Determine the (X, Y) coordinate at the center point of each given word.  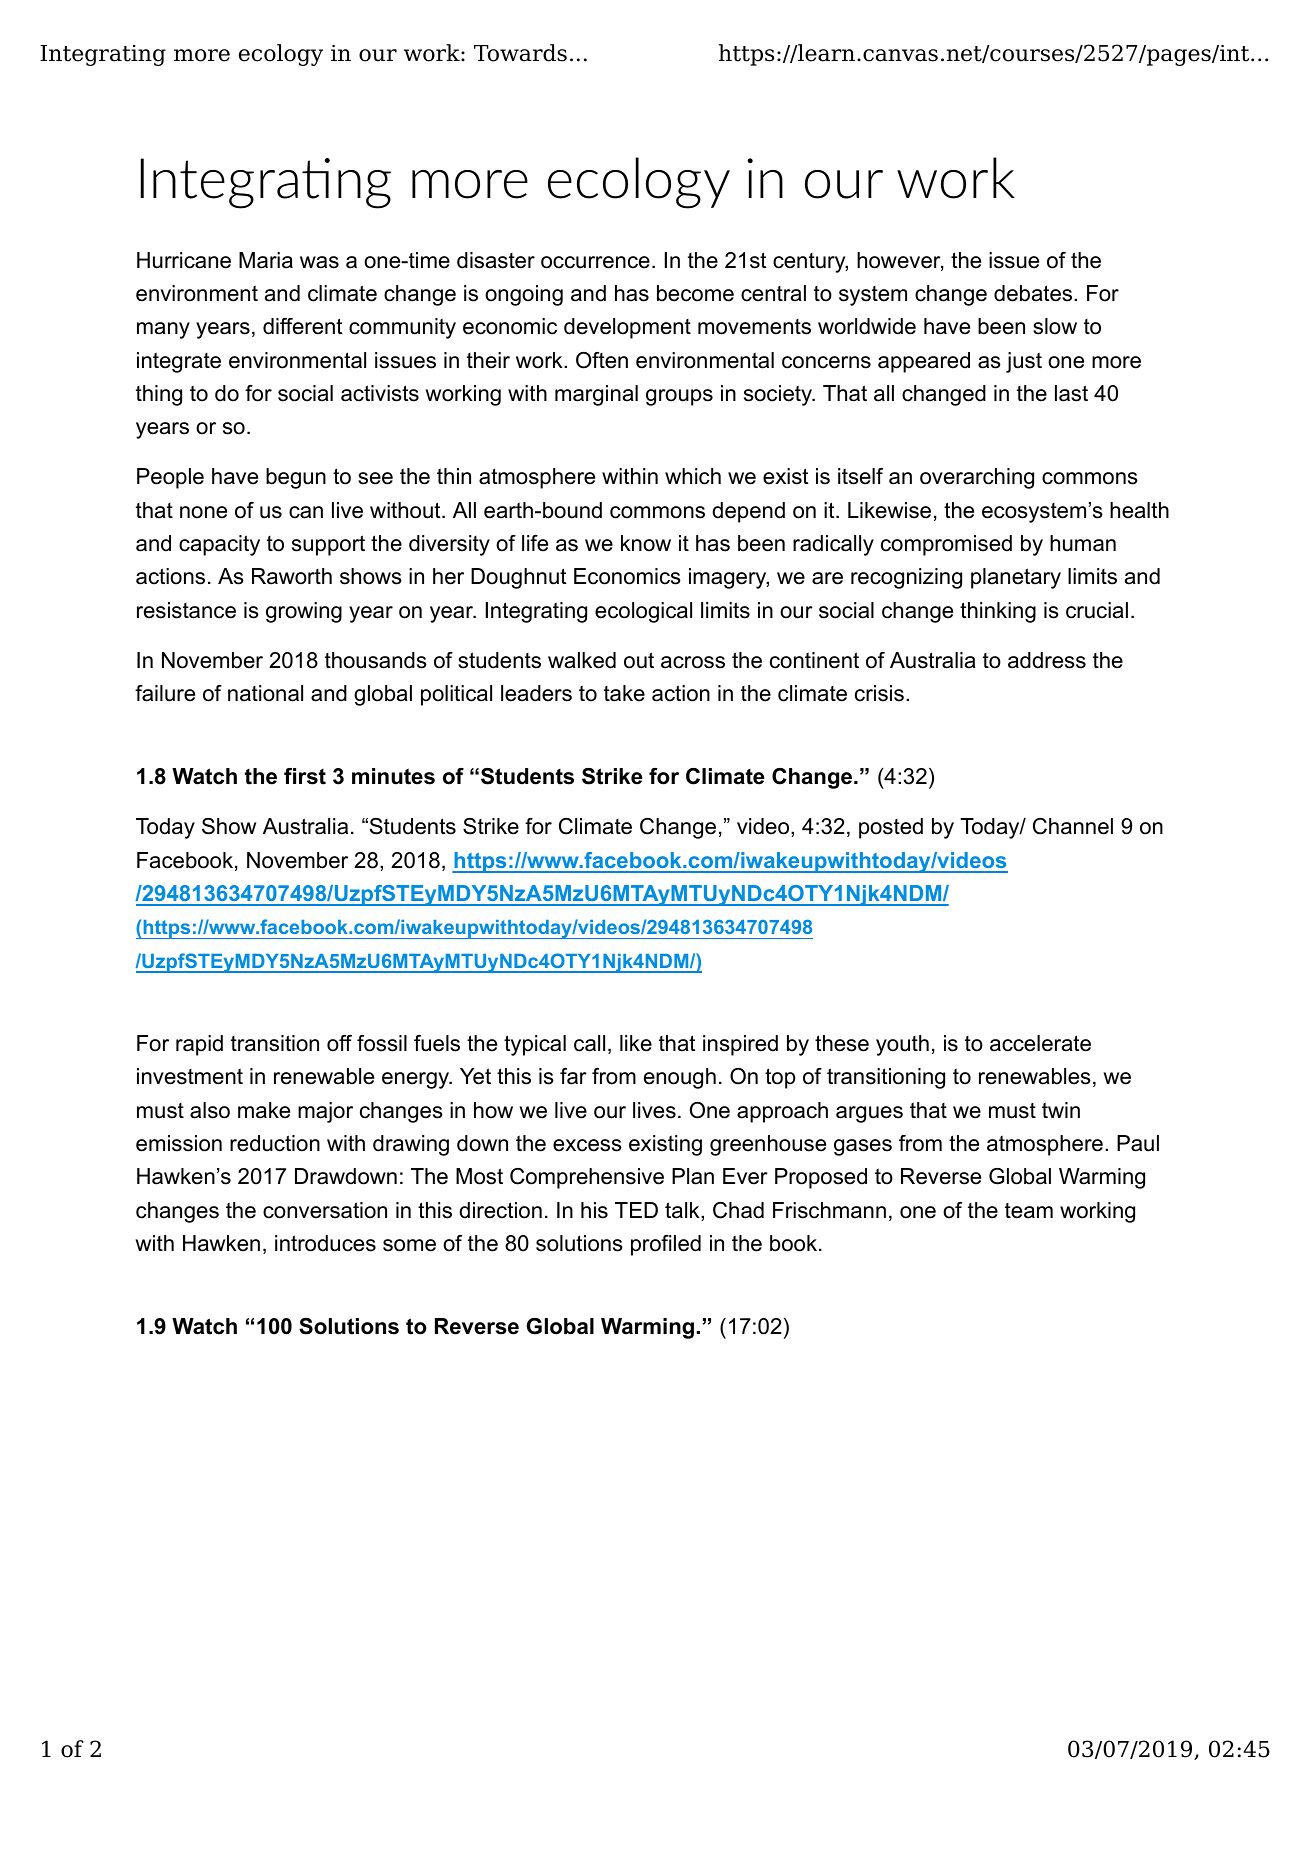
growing (304, 612)
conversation (325, 1210)
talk (683, 1210)
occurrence (595, 262)
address (1047, 660)
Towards (520, 53)
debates (1034, 293)
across (693, 662)
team (1029, 1211)
